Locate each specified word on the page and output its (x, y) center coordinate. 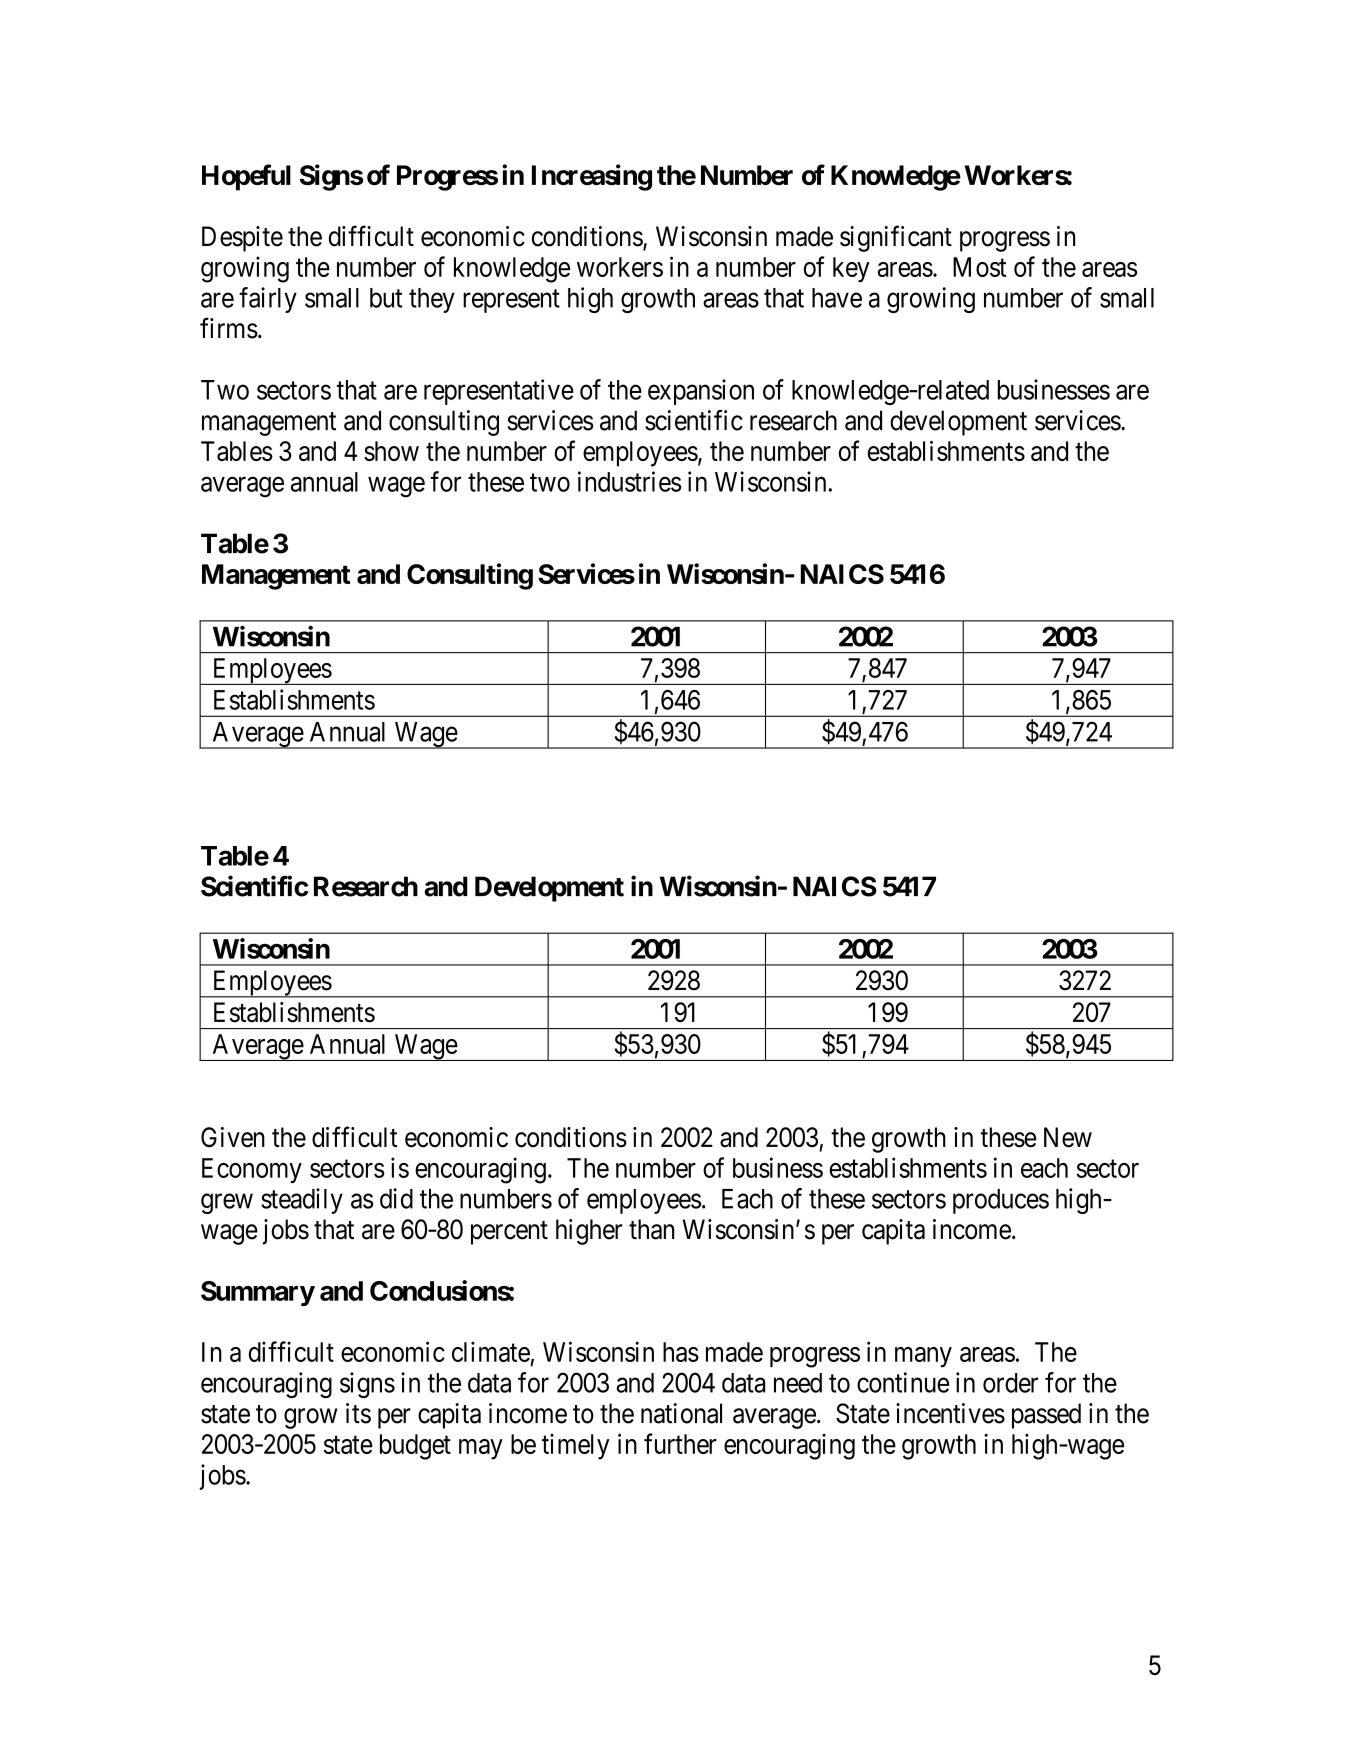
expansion (701, 392)
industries (629, 481)
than (651, 1229)
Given (233, 1137)
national (681, 1413)
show (391, 451)
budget (415, 1447)
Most (979, 267)
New (1068, 1137)
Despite (242, 239)
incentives (950, 1413)
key (851, 270)
